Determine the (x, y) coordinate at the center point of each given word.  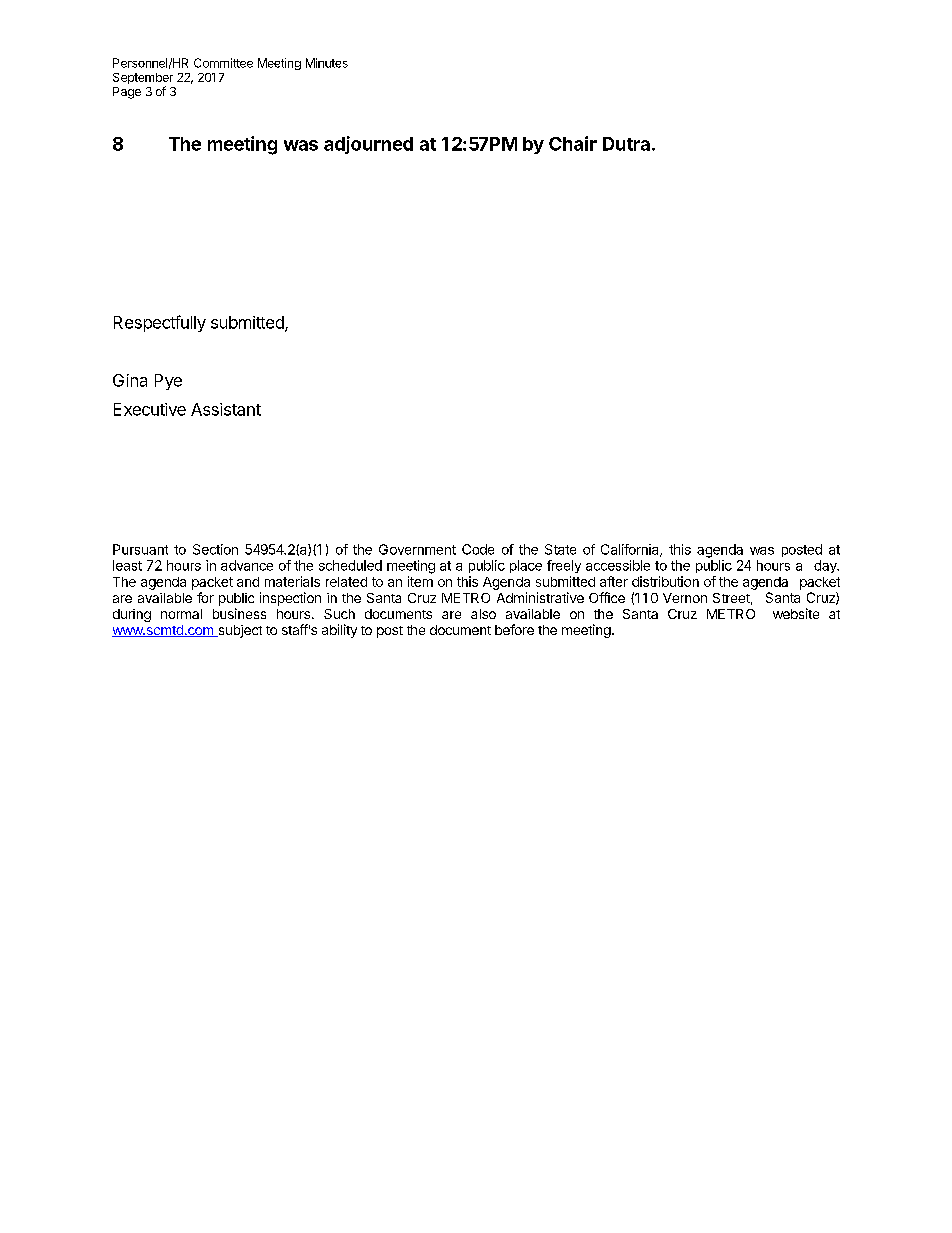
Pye (168, 382)
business (239, 613)
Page (127, 93)
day (826, 566)
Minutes (327, 63)
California (631, 550)
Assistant (226, 409)
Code (478, 549)
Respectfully (160, 323)
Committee (223, 63)
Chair (573, 143)
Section (215, 549)
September (143, 80)
